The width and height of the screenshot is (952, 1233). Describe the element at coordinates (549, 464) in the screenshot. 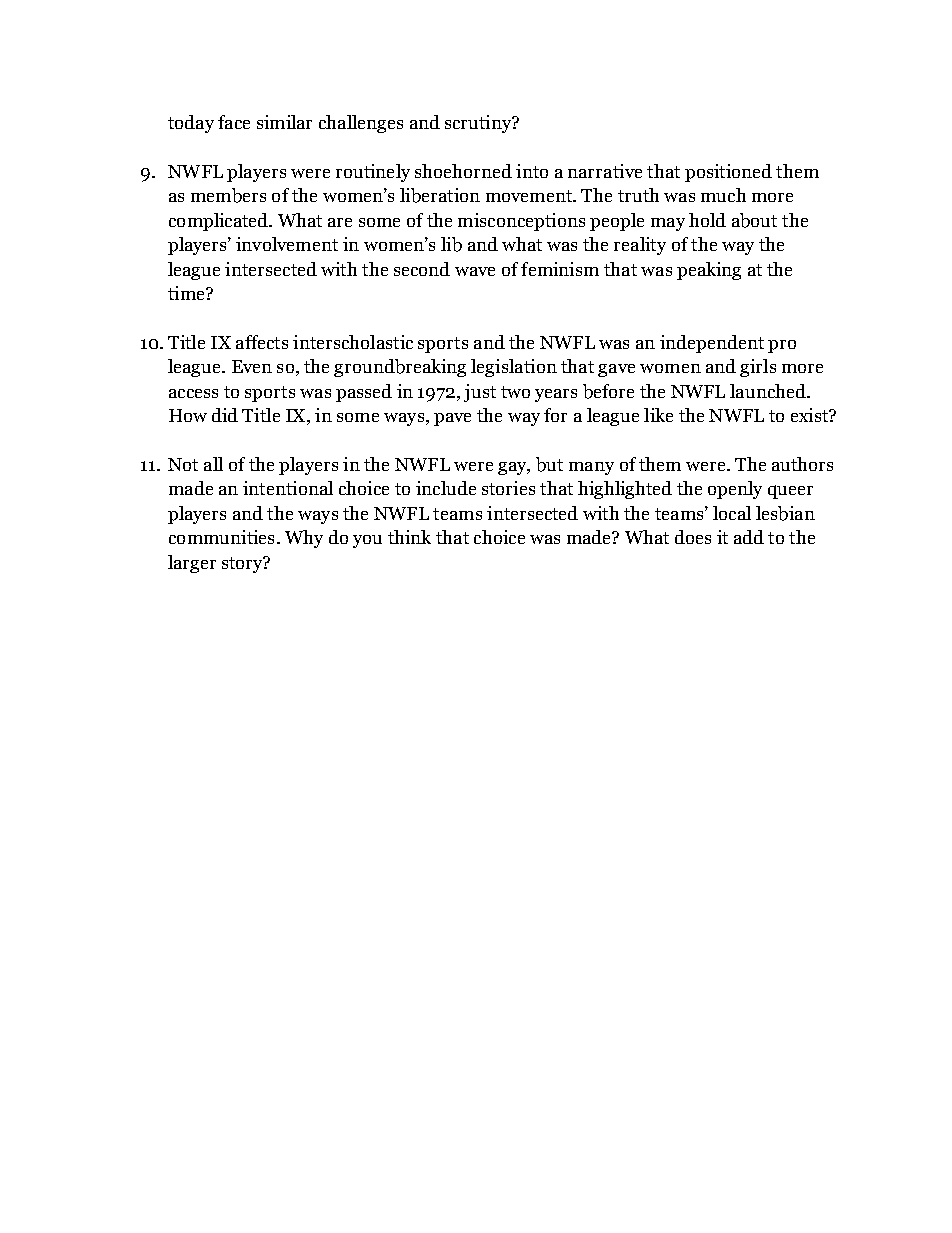

I see `but` at that location.
